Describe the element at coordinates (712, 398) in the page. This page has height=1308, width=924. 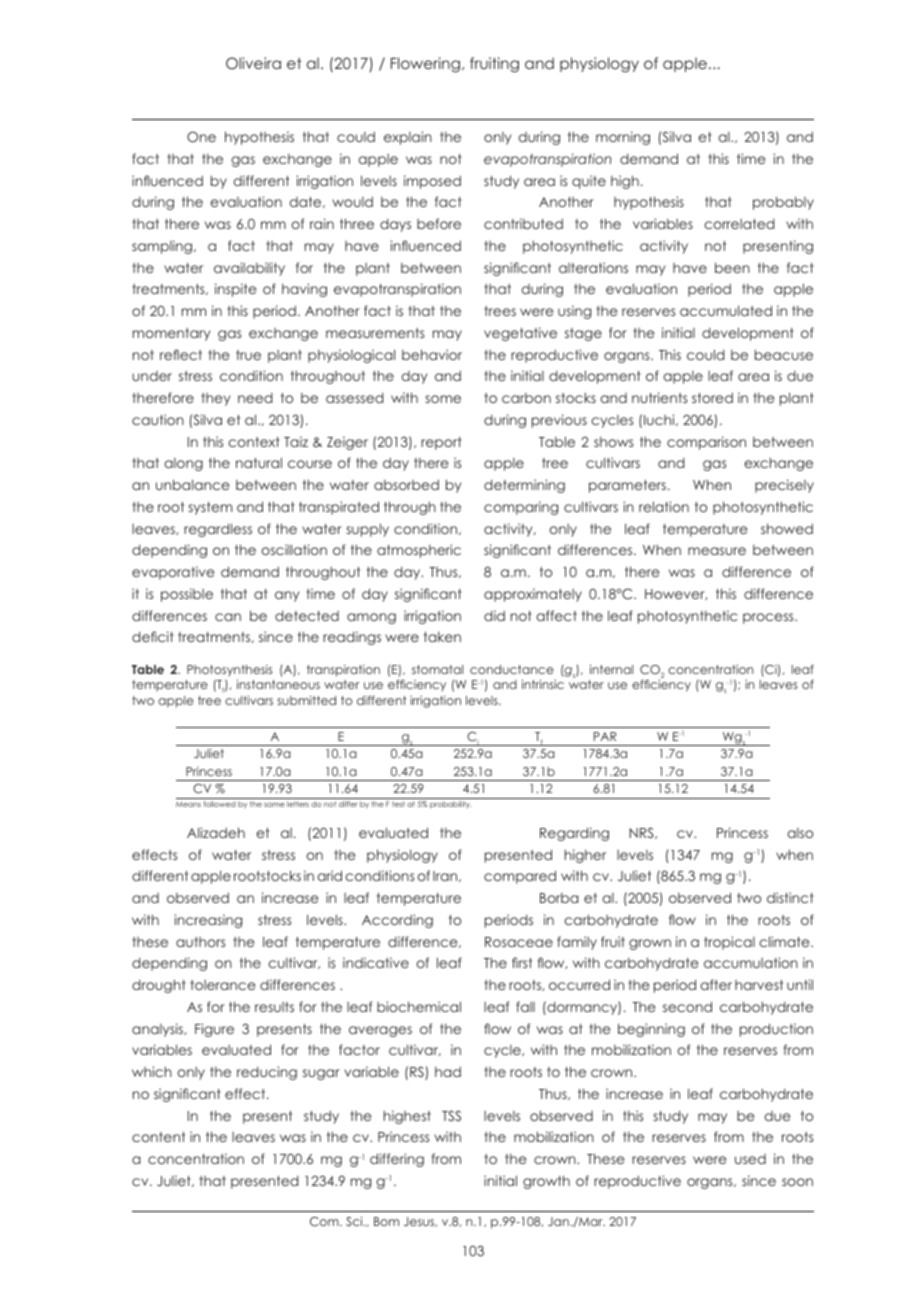
I see `stored` at that location.
